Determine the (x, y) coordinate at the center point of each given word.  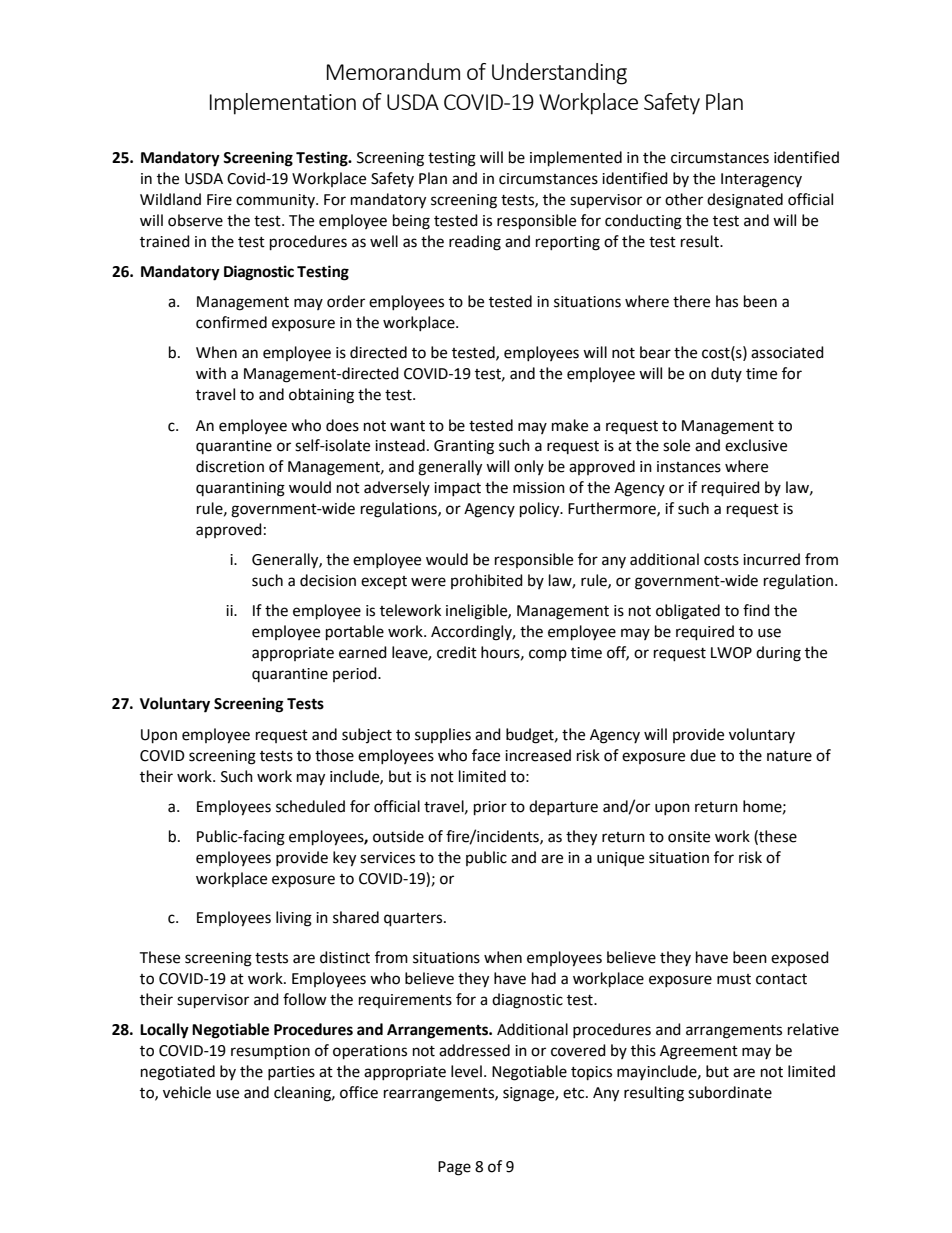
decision (328, 580)
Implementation (283, 104)
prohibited (487, 581)
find (756, 610)
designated (745, 201)
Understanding (559, 74)
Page (454, 1168)
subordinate (730, 1092)
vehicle (187, 1092)
